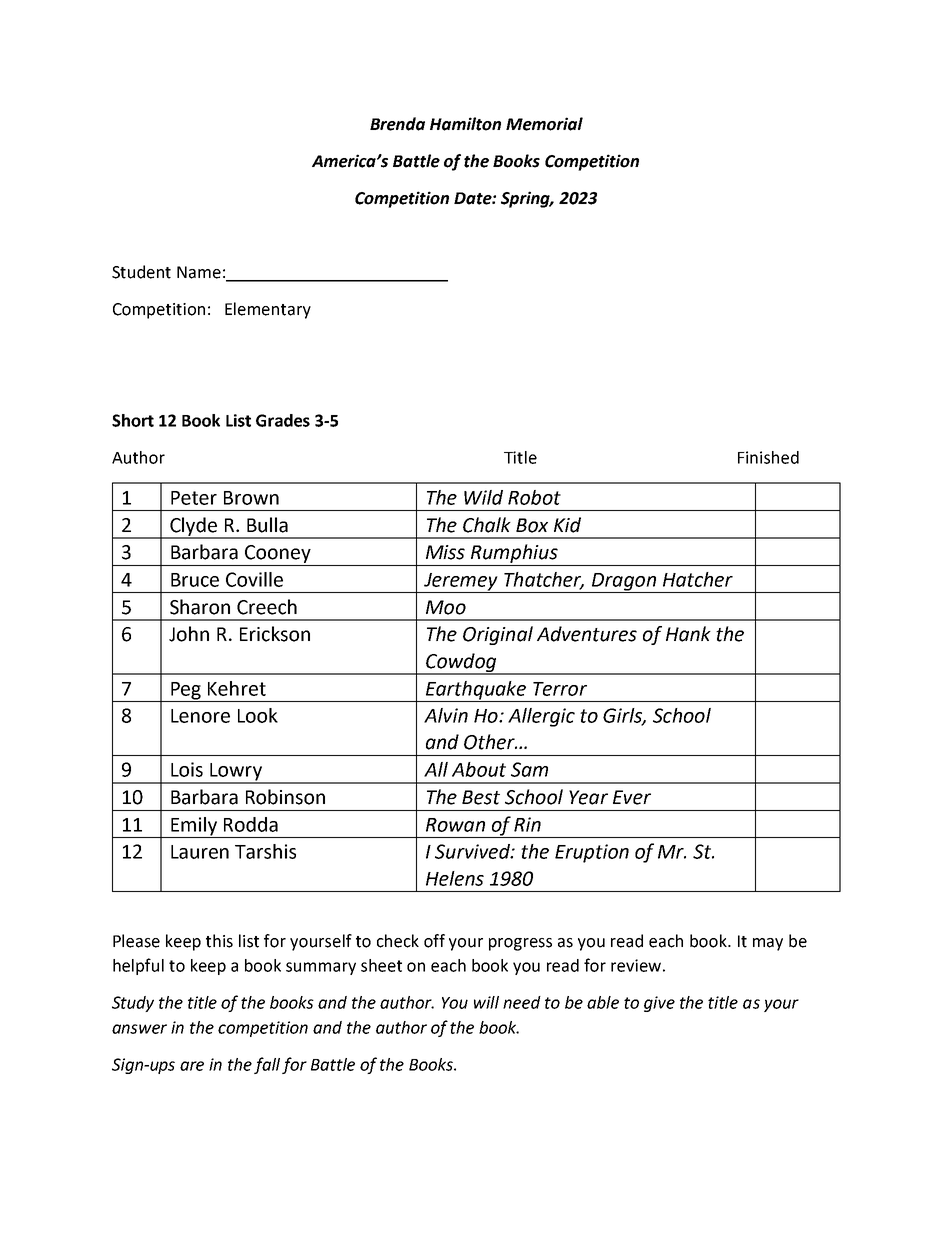 This page has height=1233, width=952. Describe the element at coordinates (446, 715) in the page. I see `Alvin` at that location.
